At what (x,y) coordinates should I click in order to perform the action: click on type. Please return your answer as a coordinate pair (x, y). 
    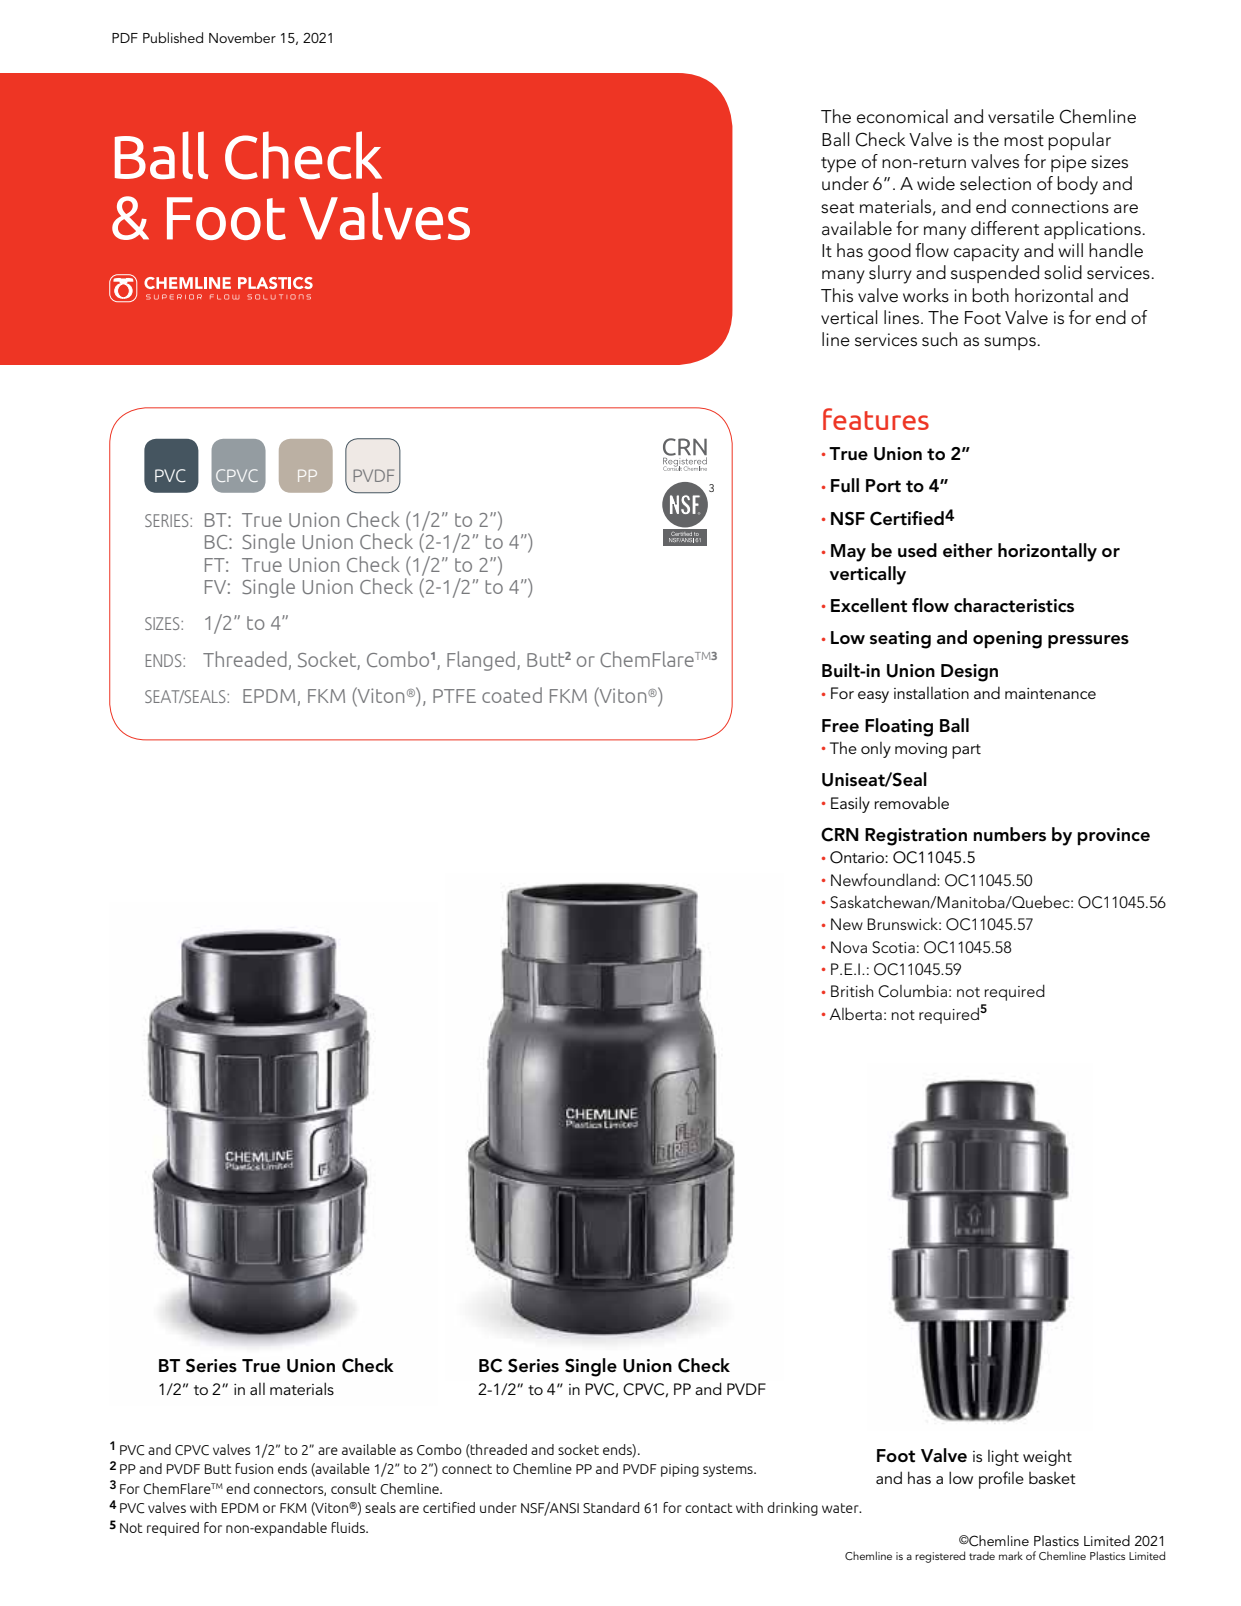
    Looking at the image, I should click on (838, 165).
